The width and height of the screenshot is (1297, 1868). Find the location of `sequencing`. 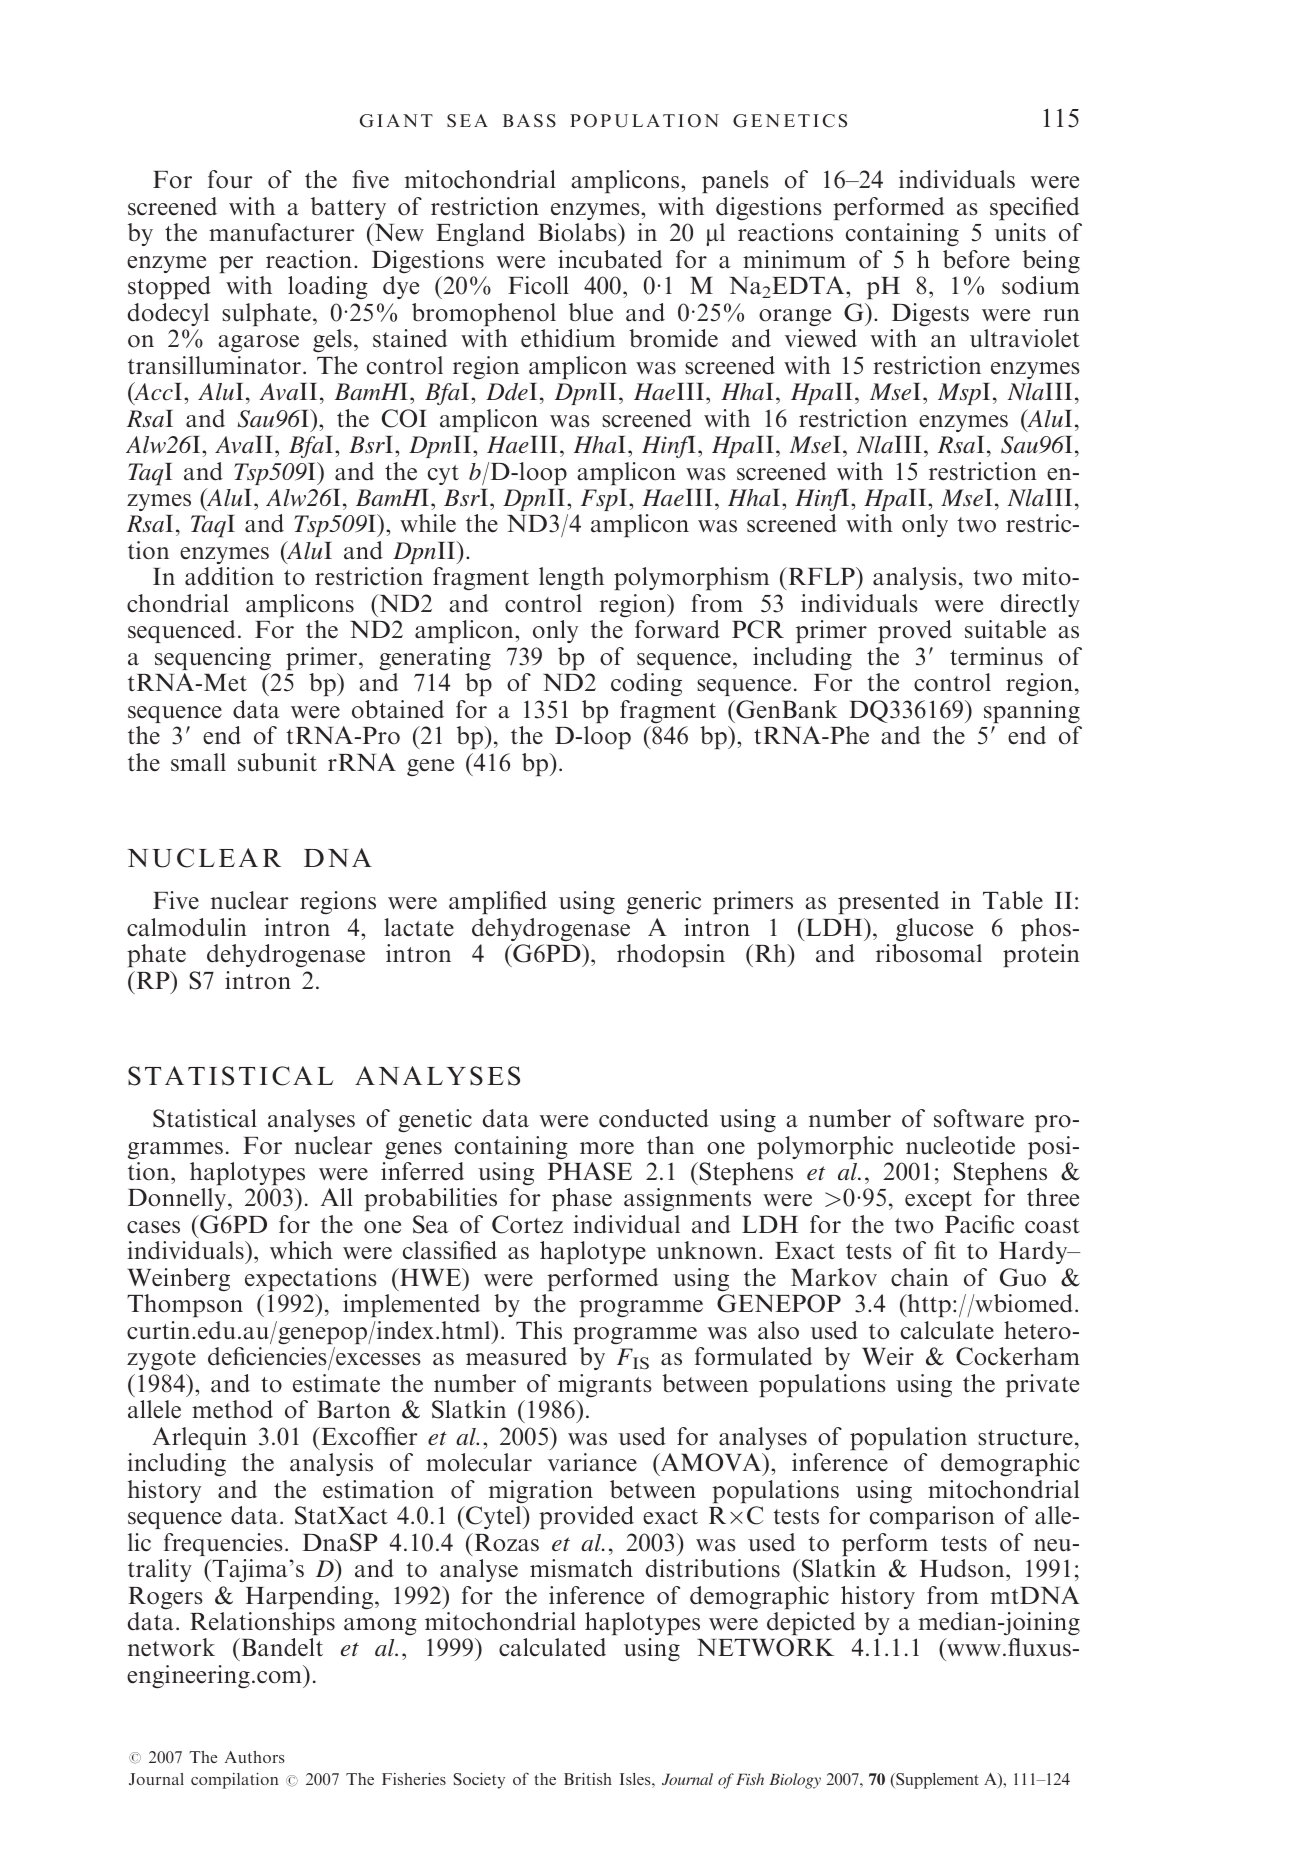

sequencing is located at coordinates (213, 658).
